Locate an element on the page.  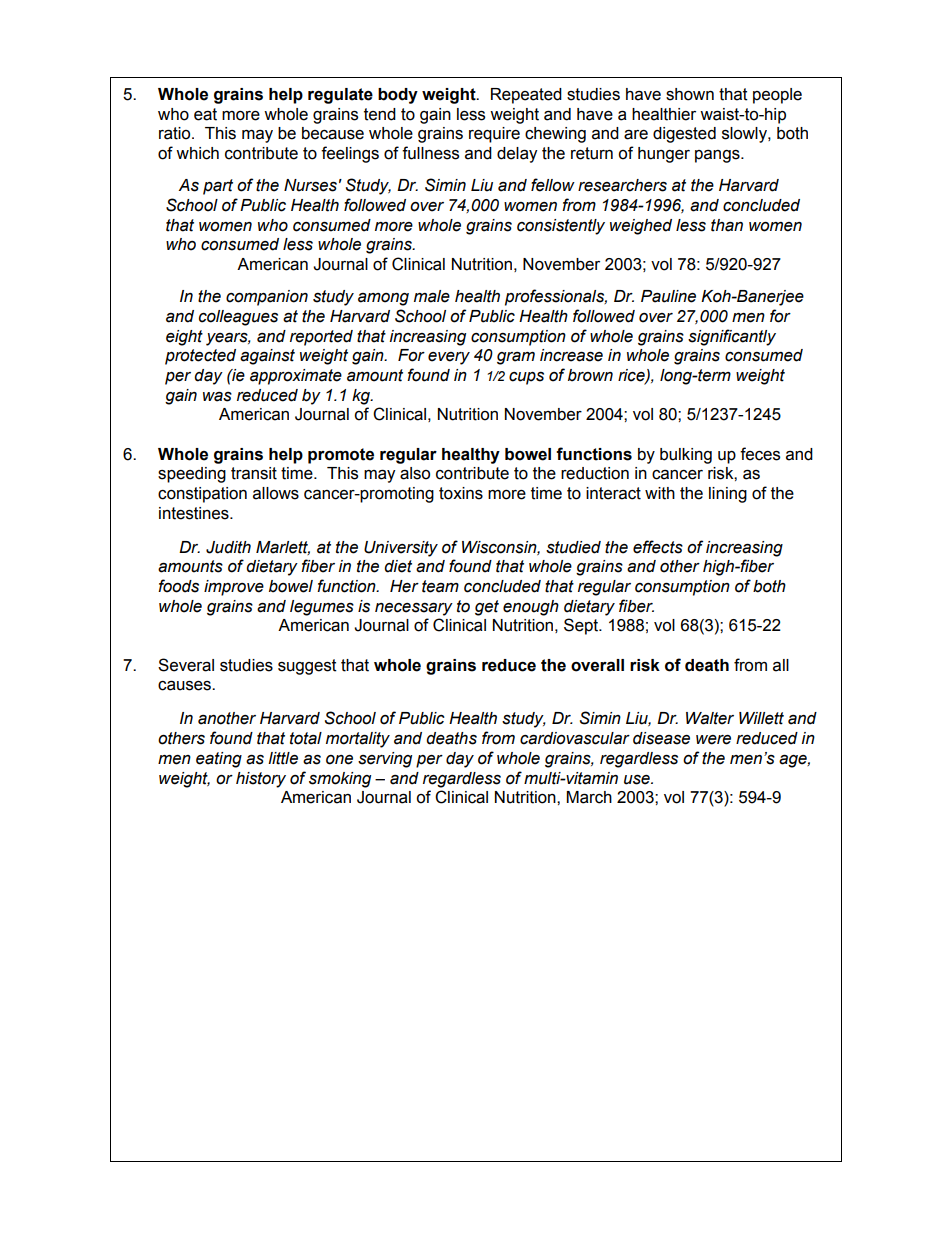
than is located at coordinates (727, 225).
